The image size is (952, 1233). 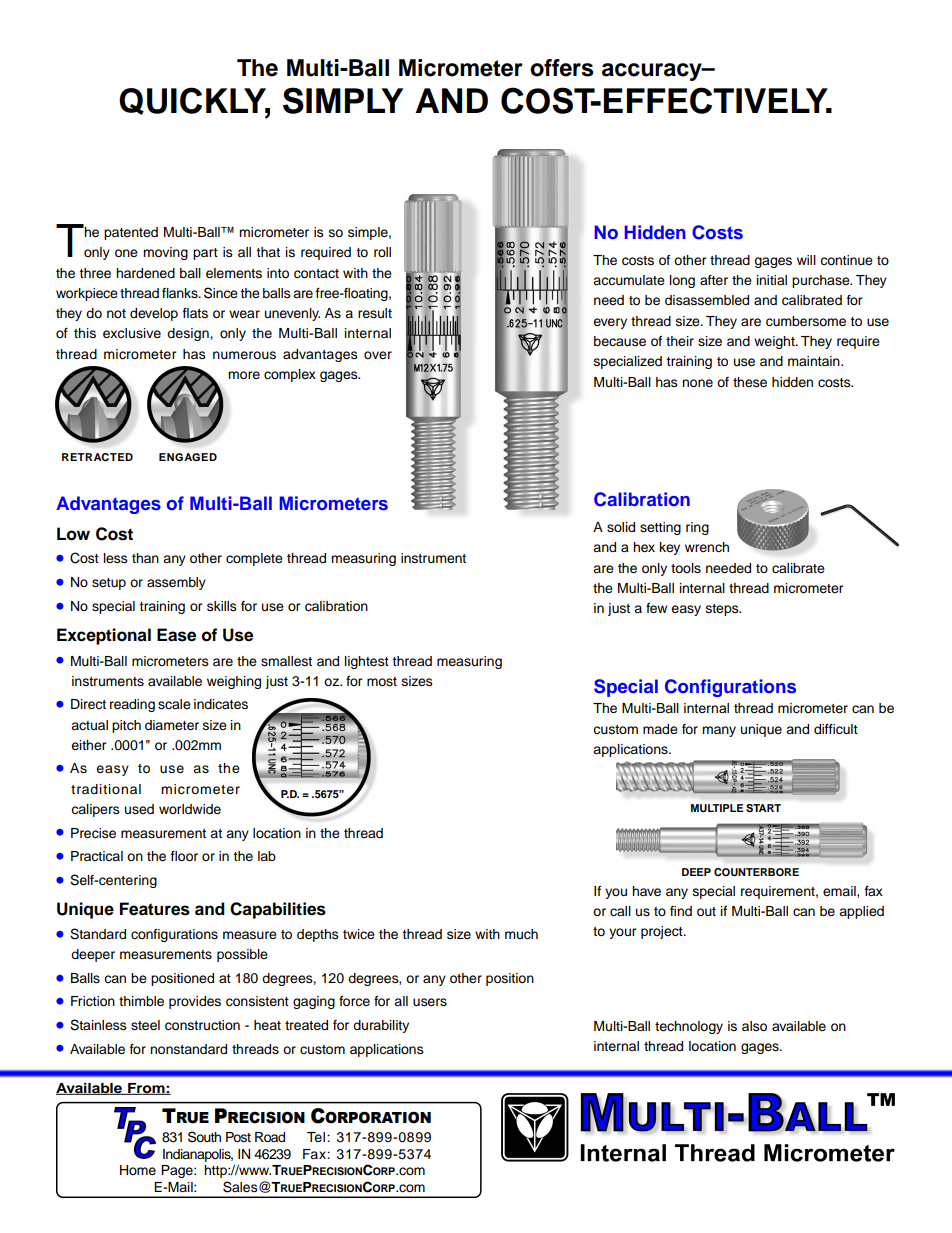 What do you see at coordinates (754, 1026) in the screenshot?
I see `also` at bounding box center [754, 1026].
